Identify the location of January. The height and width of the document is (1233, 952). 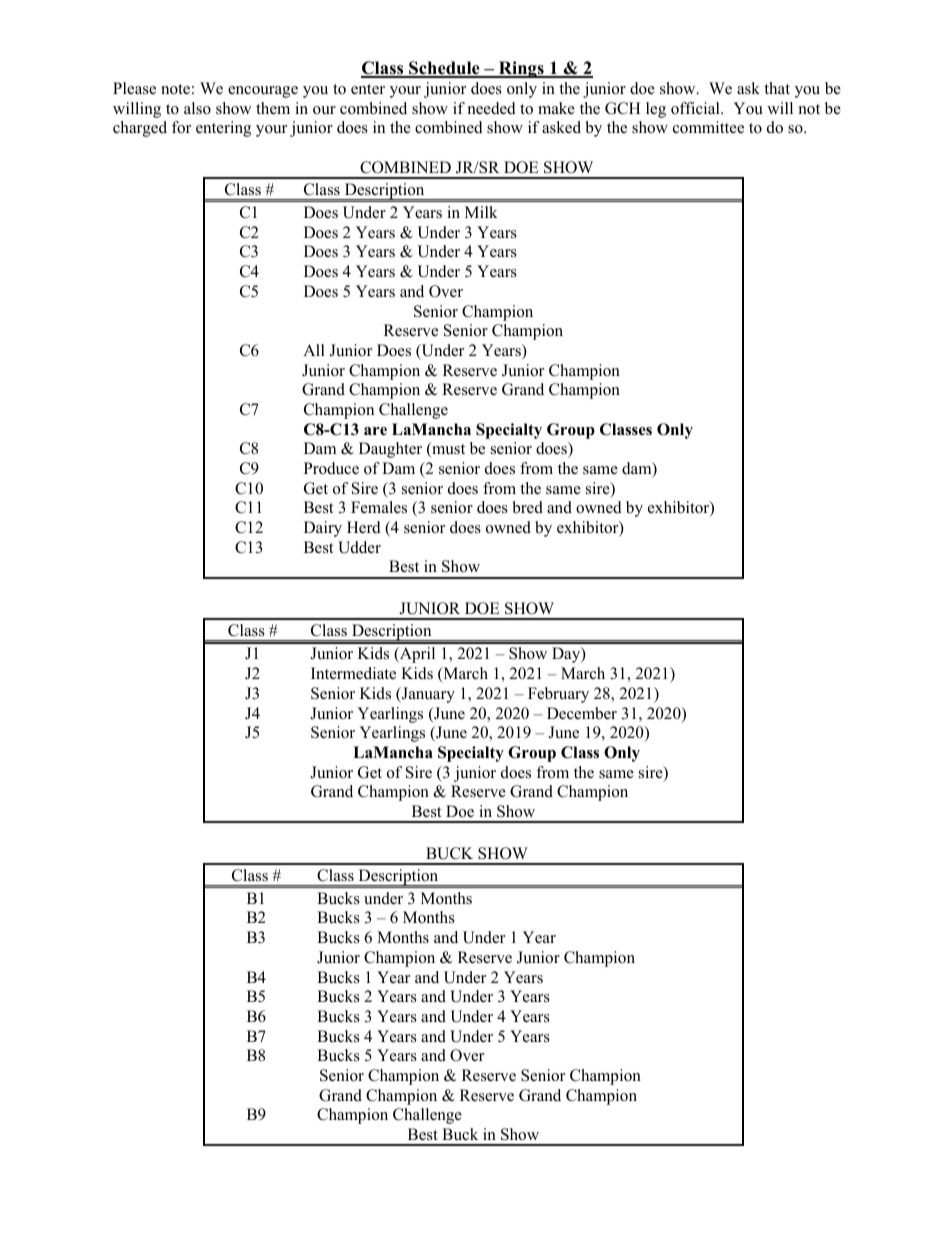
(427, 695).
